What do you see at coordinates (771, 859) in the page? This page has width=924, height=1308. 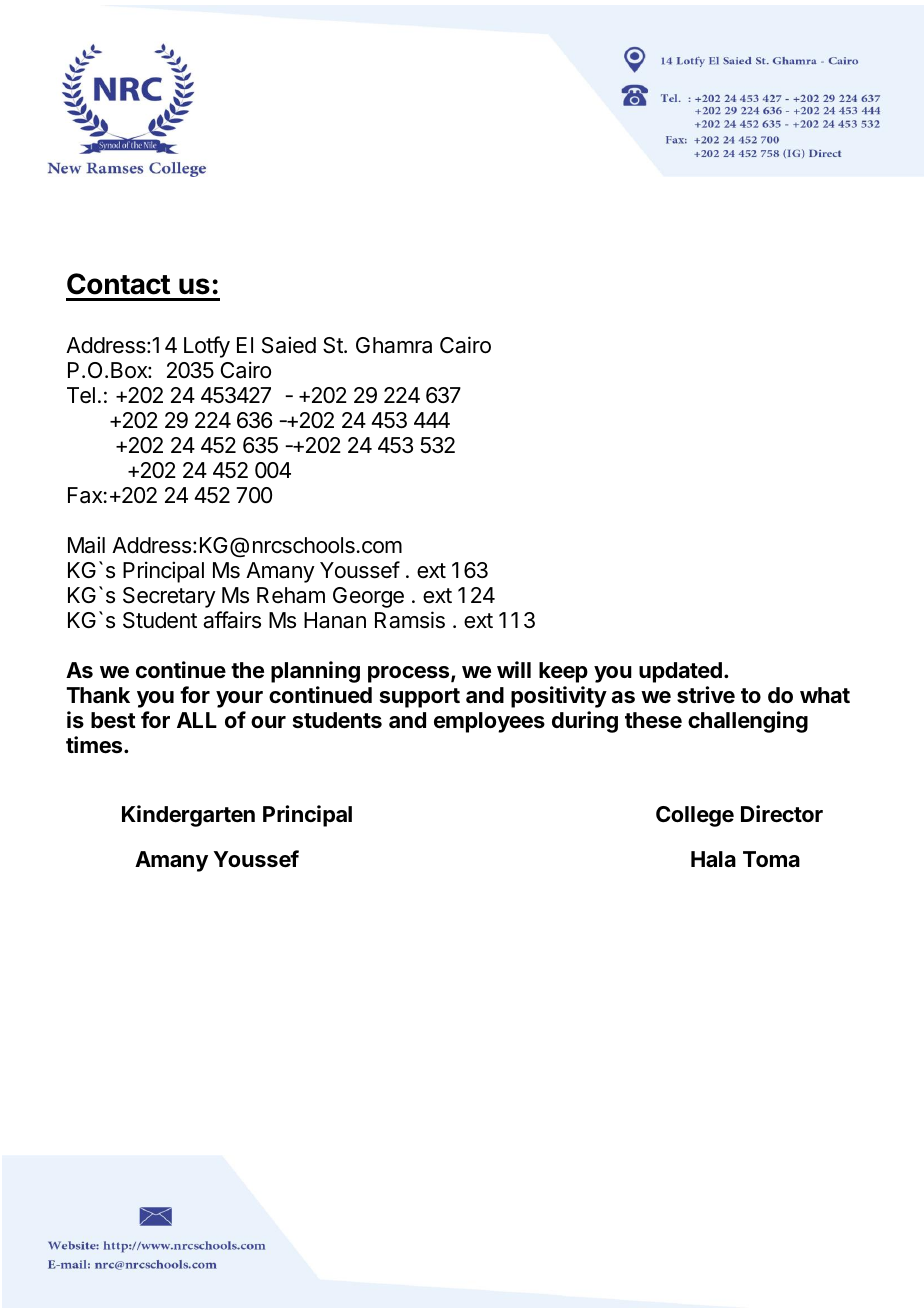 I see `Toma` at bounding box center [771, 859].
